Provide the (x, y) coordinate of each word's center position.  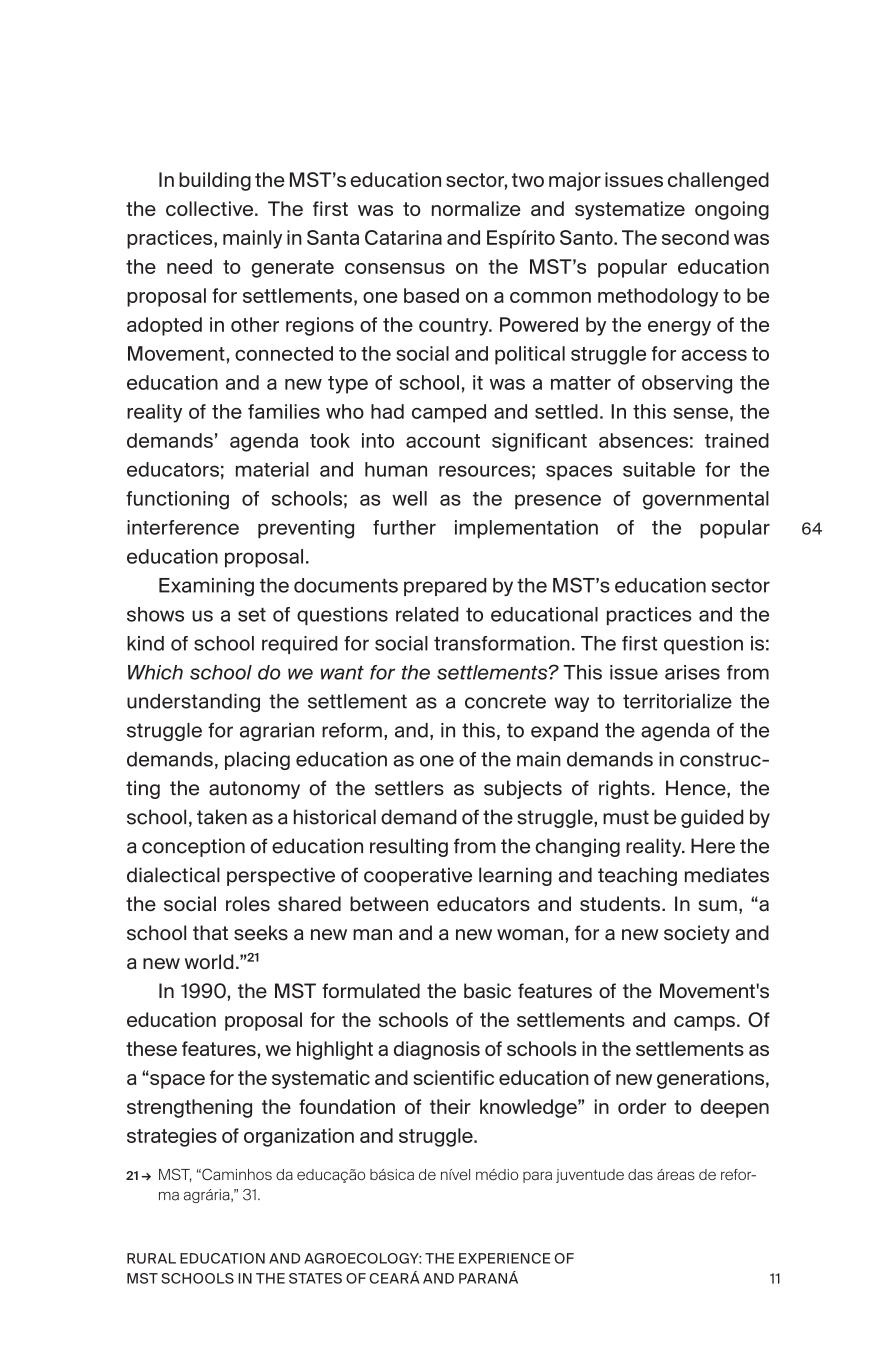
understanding (193, 703)
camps (704, 1023)
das (640, 1174)
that (210, 933)
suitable (659, 469)
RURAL (151, 1258)
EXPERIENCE (504, 1258)
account (443, 441)
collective (211, 208)
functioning (177, 500)
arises (692, 672)
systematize (630, 210)
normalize (476, 208)
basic (487, 991)
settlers (409, 788)
